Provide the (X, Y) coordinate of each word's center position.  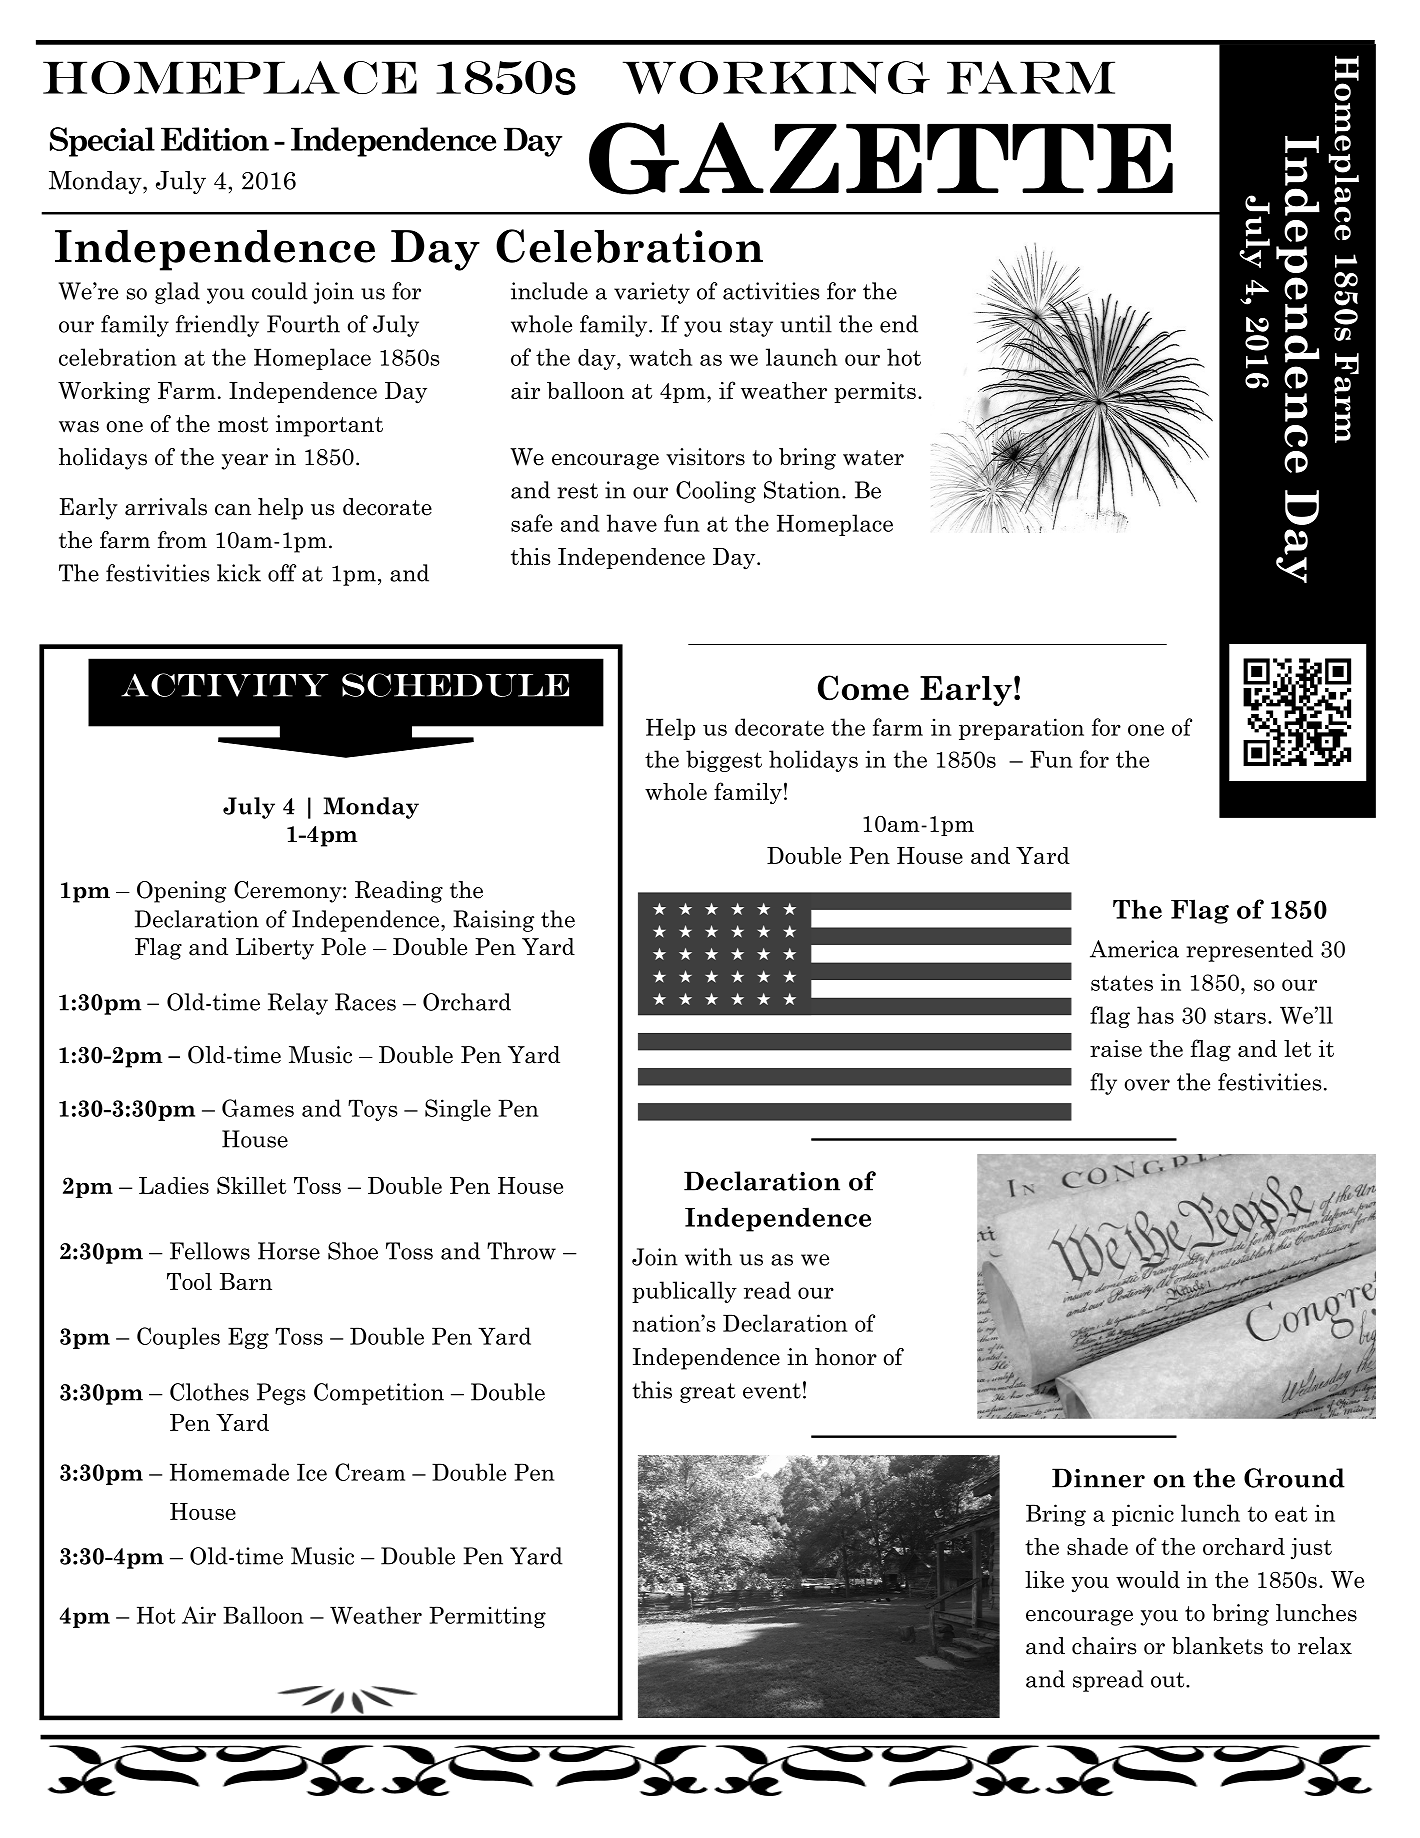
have (632, 523)
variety (652, 293)
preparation (1021, 729)
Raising (493, 921)
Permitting (487, 1617)
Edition (215, 139)
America (1134, 949)
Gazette (881, 158)
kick (239, 573)
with (708, 1257)
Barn (246, 1281)
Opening (181, 892)
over (1147, 1085)
